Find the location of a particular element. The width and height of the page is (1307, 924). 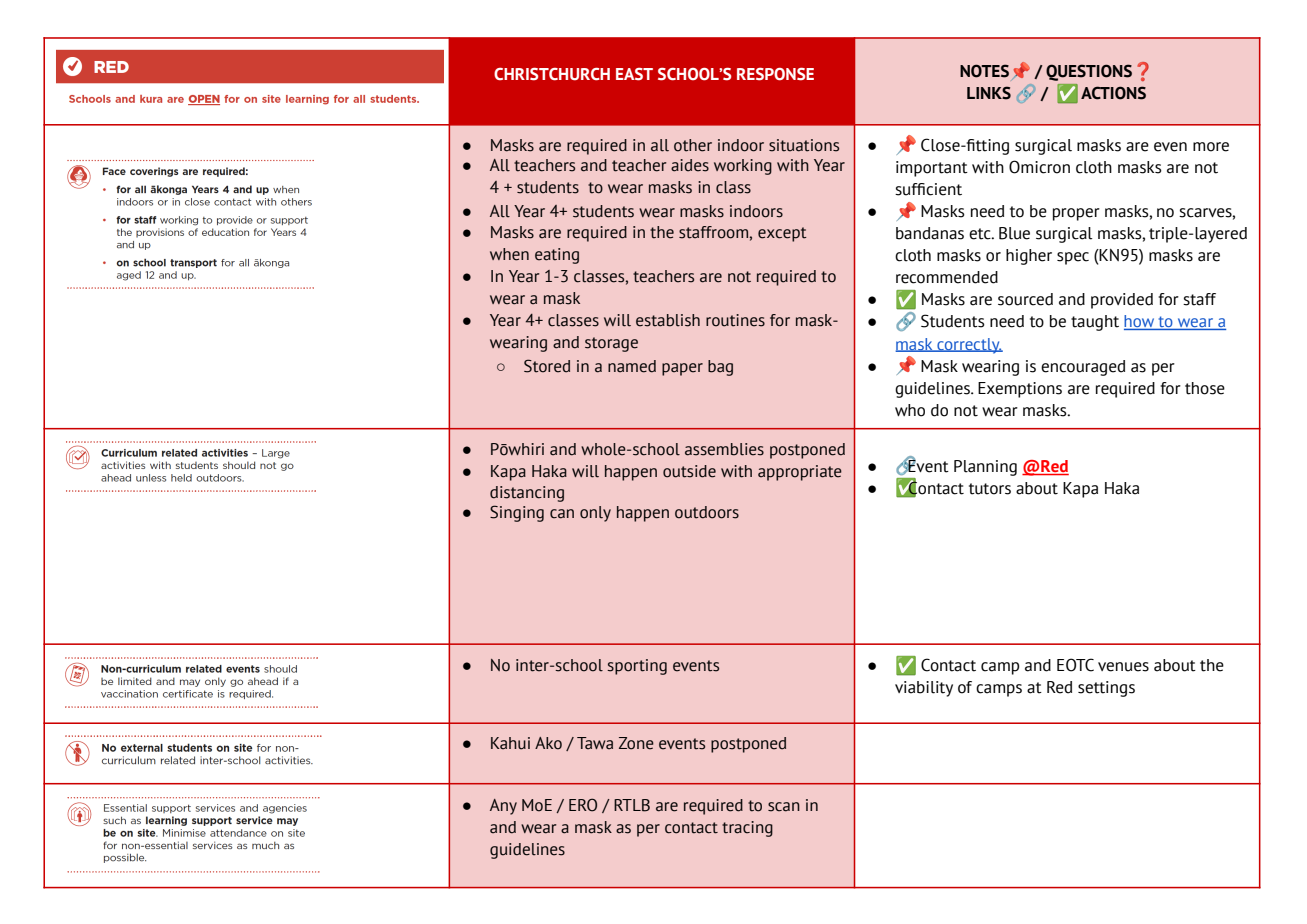

sporting is located at coordinates (637, 667).
